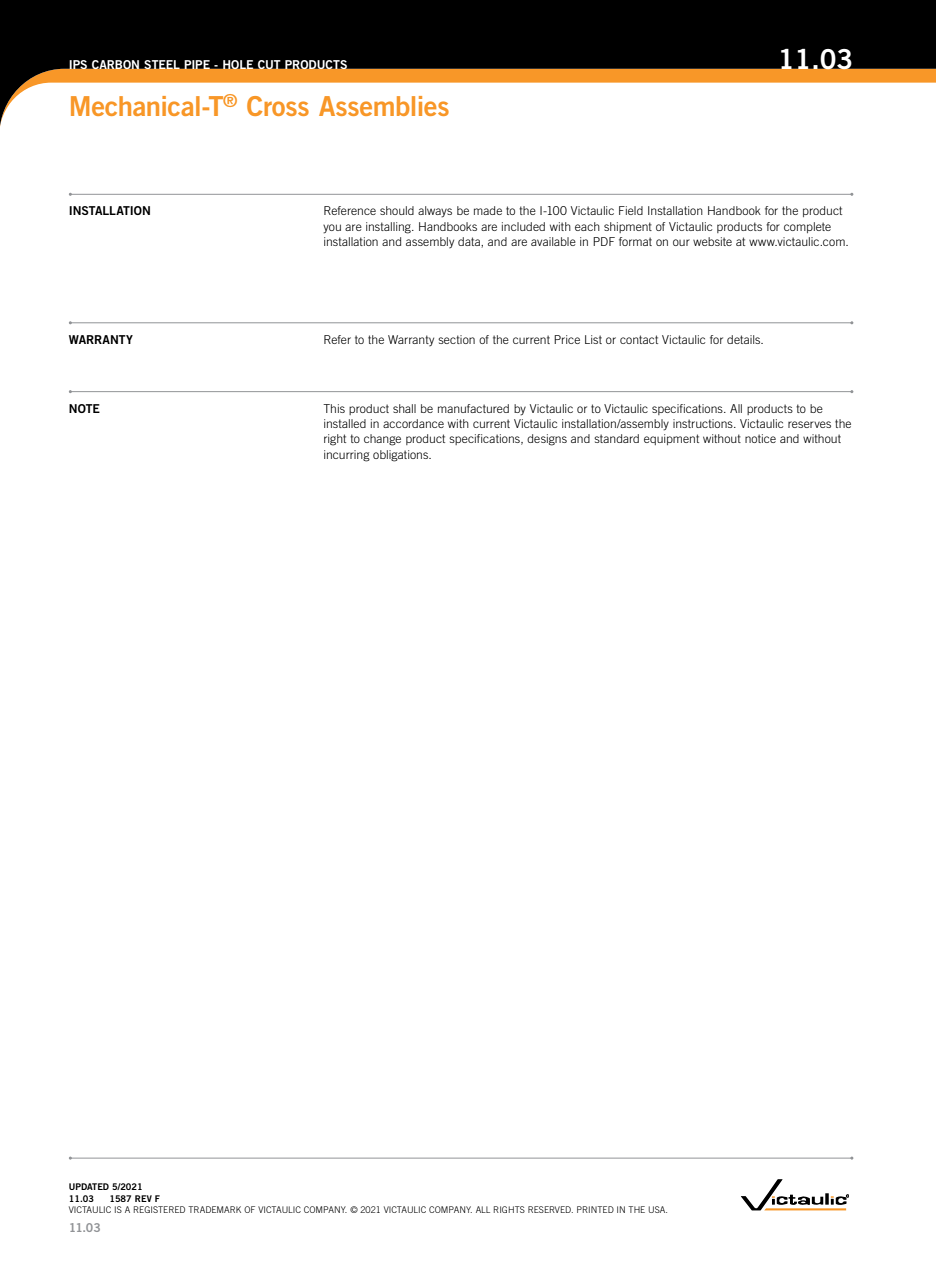 The image size is (936, 1288). Describe the element at coordinates (89, 1186) in the document. I see `UPDATED` at that location.
